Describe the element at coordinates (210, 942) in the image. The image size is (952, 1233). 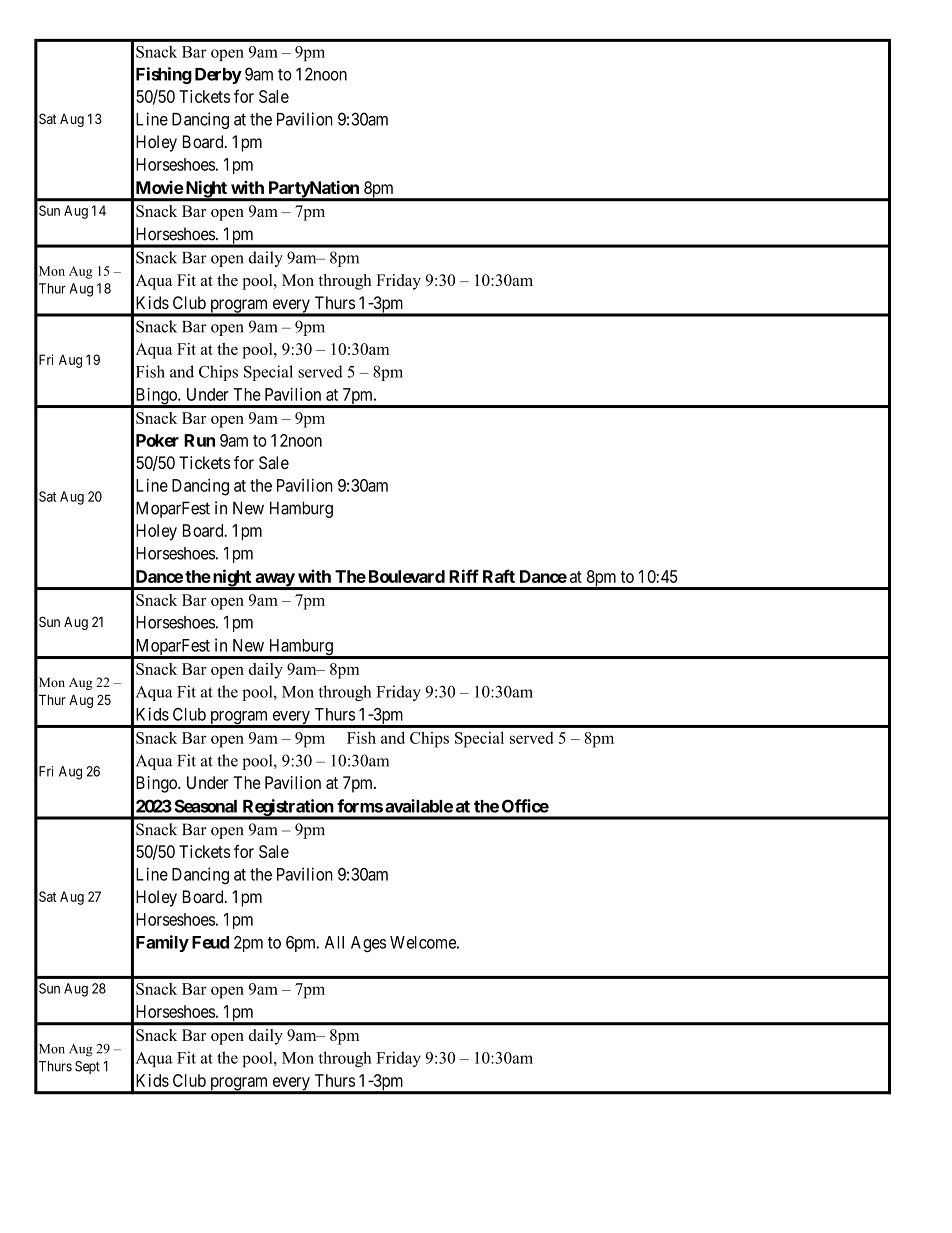
I see `Feud` at that location.
